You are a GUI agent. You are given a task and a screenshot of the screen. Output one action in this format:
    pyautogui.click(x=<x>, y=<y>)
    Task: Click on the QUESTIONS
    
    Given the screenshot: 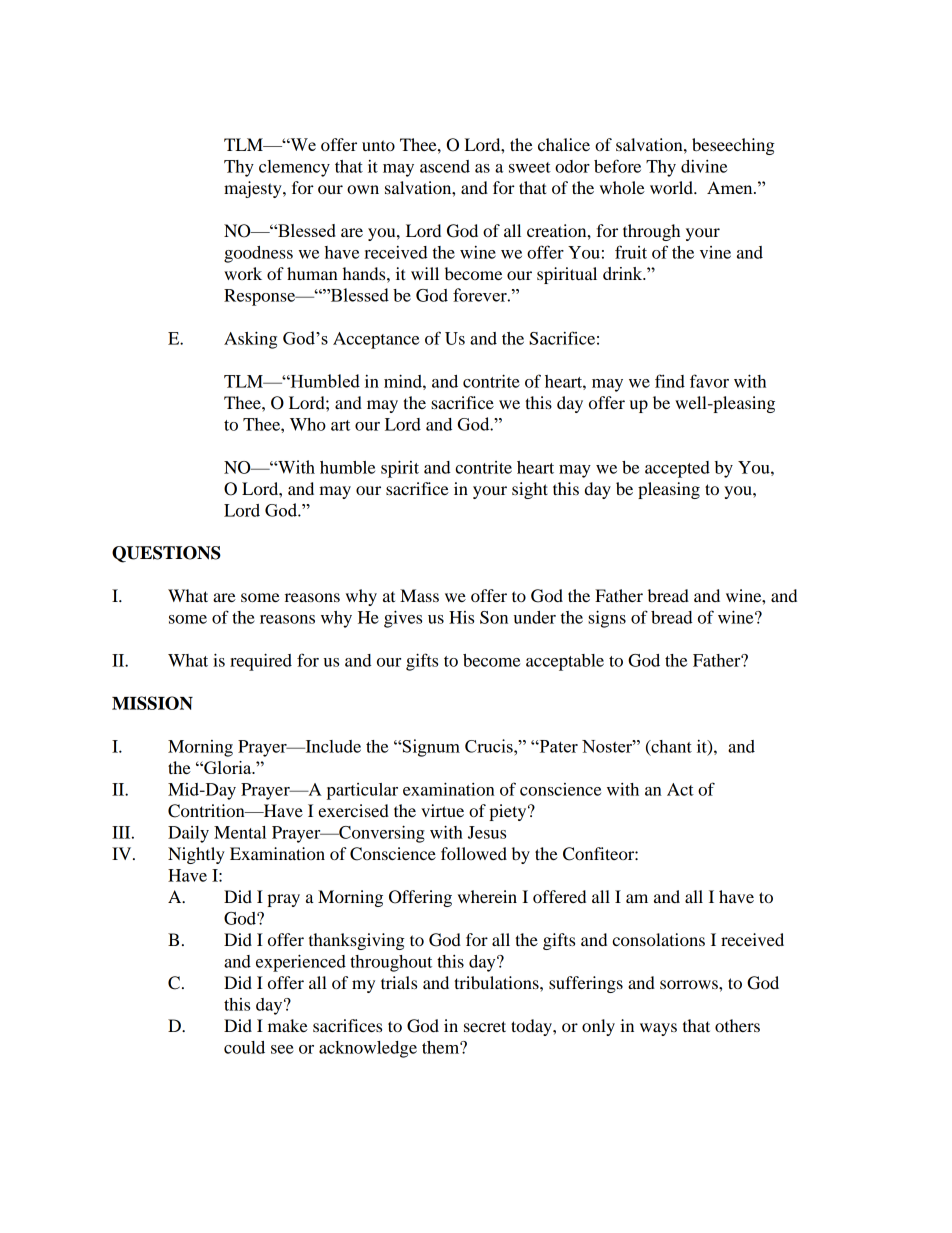 What is the action you would take?
    pyautogui.click(x=166, y=554)
